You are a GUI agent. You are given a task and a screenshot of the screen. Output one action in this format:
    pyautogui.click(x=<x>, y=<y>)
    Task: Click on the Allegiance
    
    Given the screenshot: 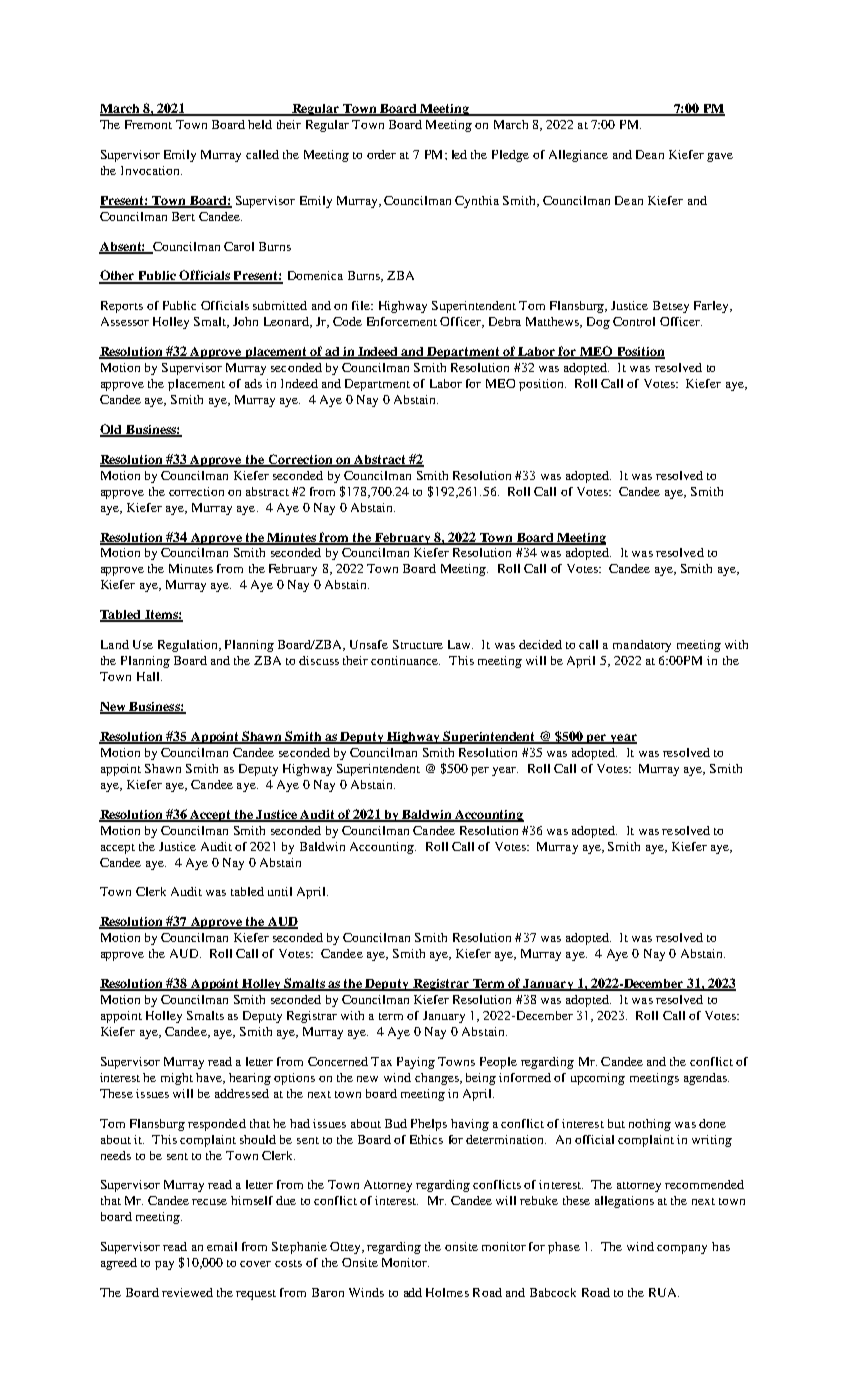 What is the action you would take?
    pyautogui.click(x=578, y=156)
